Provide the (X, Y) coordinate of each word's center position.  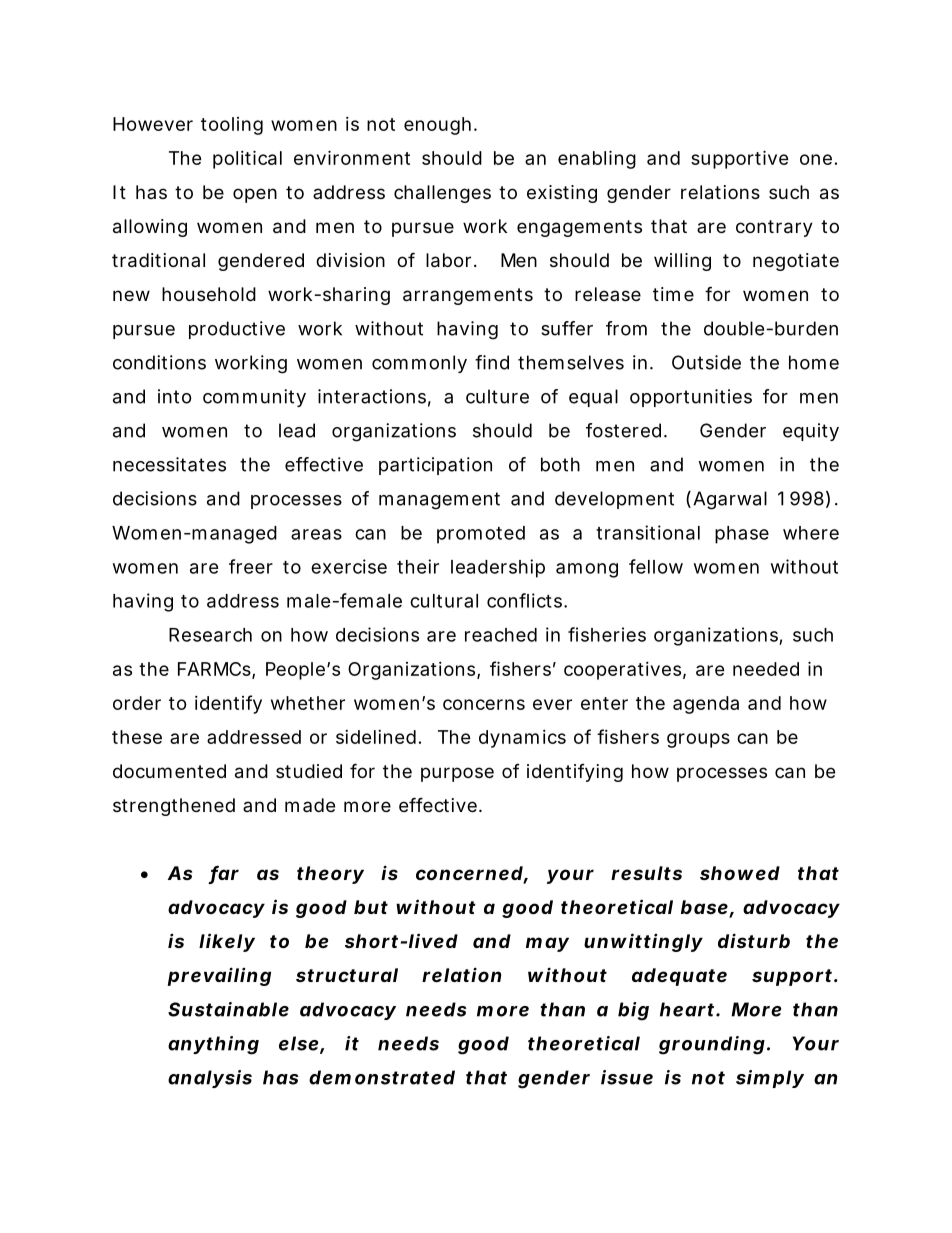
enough (437, 126)
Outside (706, 362)
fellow (656, 566)
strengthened (174, 807)
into (175, 396)
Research (210, 635)
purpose (457, 774)
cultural (444, 601)
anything (213, 1045)
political (247, 159)
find (492, 362)
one (816, 159)
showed (740, 873)
